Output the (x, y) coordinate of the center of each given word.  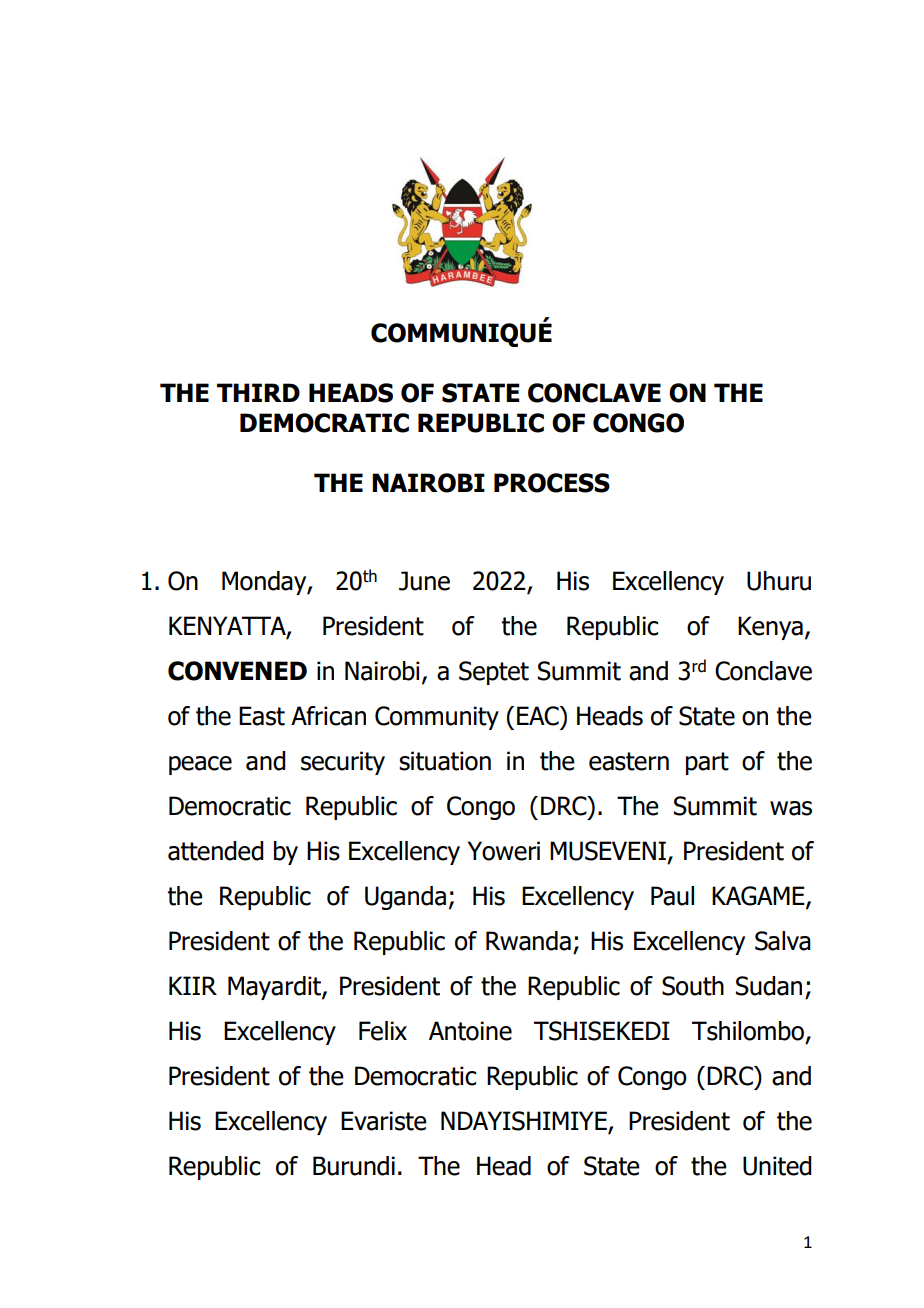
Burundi (354, 1166)
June (424, 581)
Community (437, 718)
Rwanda (528, 941)
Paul (672, 896)
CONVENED (237, 671)
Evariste (384, 1121)
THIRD (258, 392)
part (707, 763)
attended (216, 851)
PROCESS (552, 483)
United (777, 1166)
